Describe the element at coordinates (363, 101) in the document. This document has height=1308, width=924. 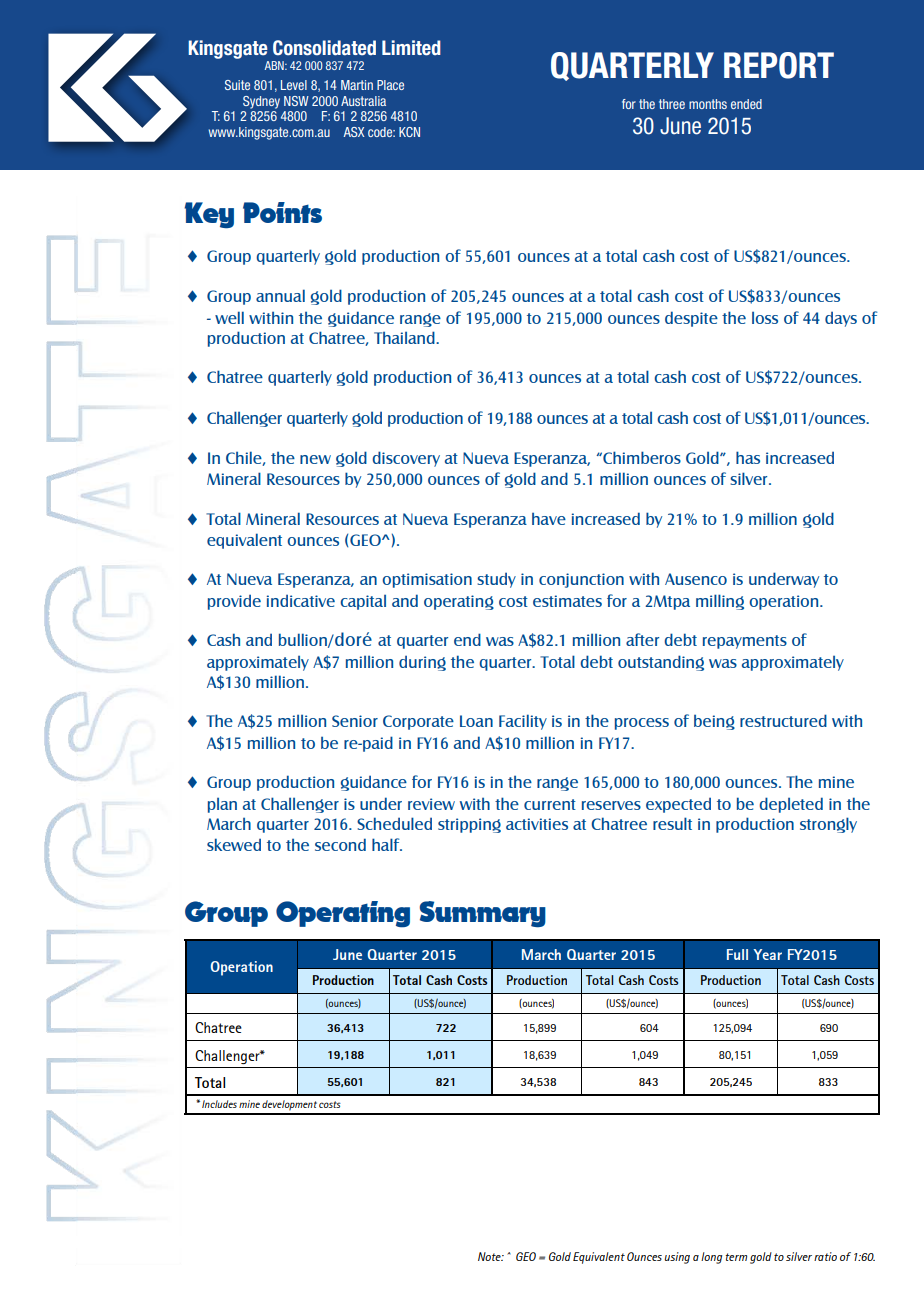
I see `Australia` at that location.
